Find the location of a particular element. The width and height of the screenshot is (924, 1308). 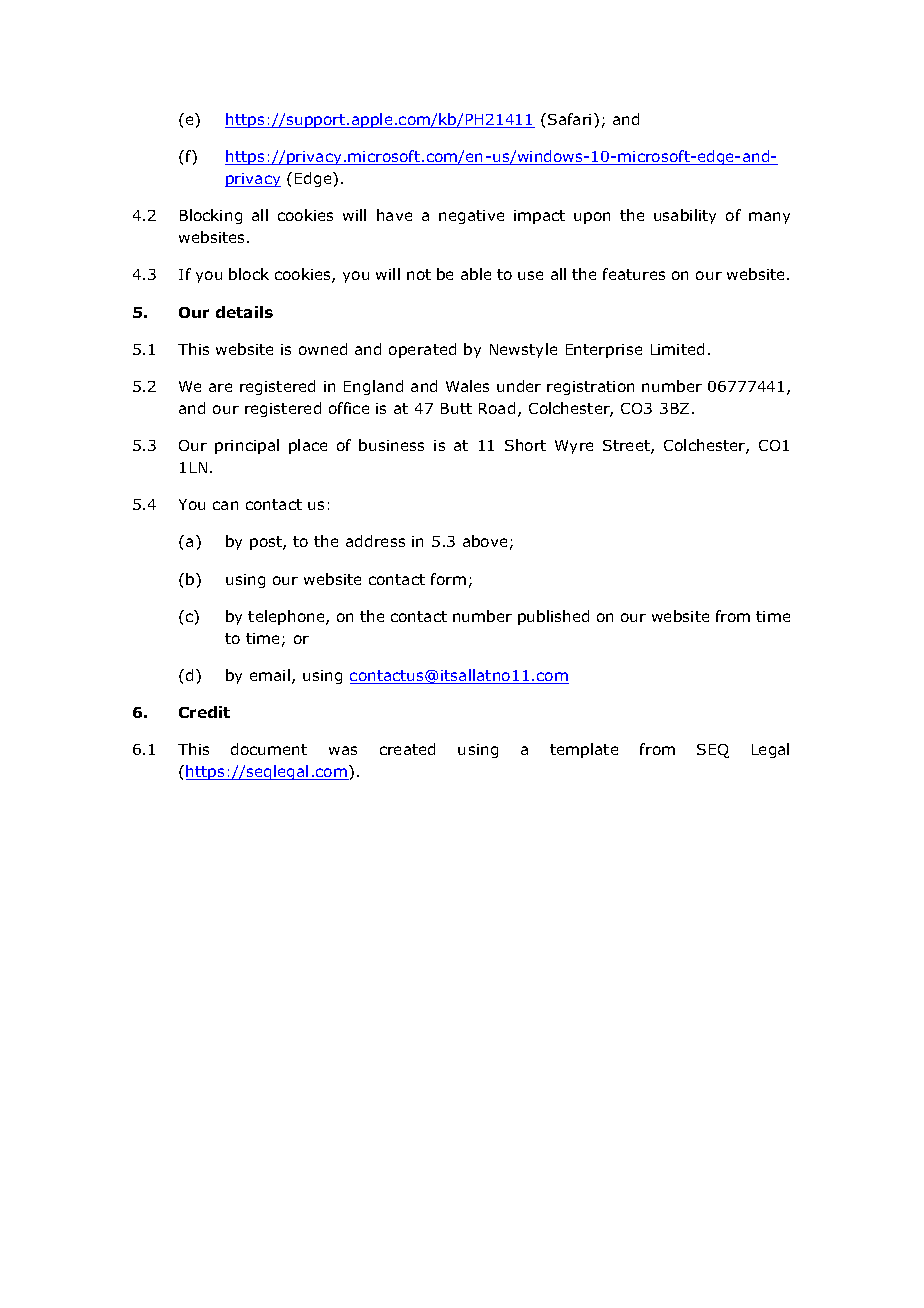

Safari is located at coordinates (569, 119).
